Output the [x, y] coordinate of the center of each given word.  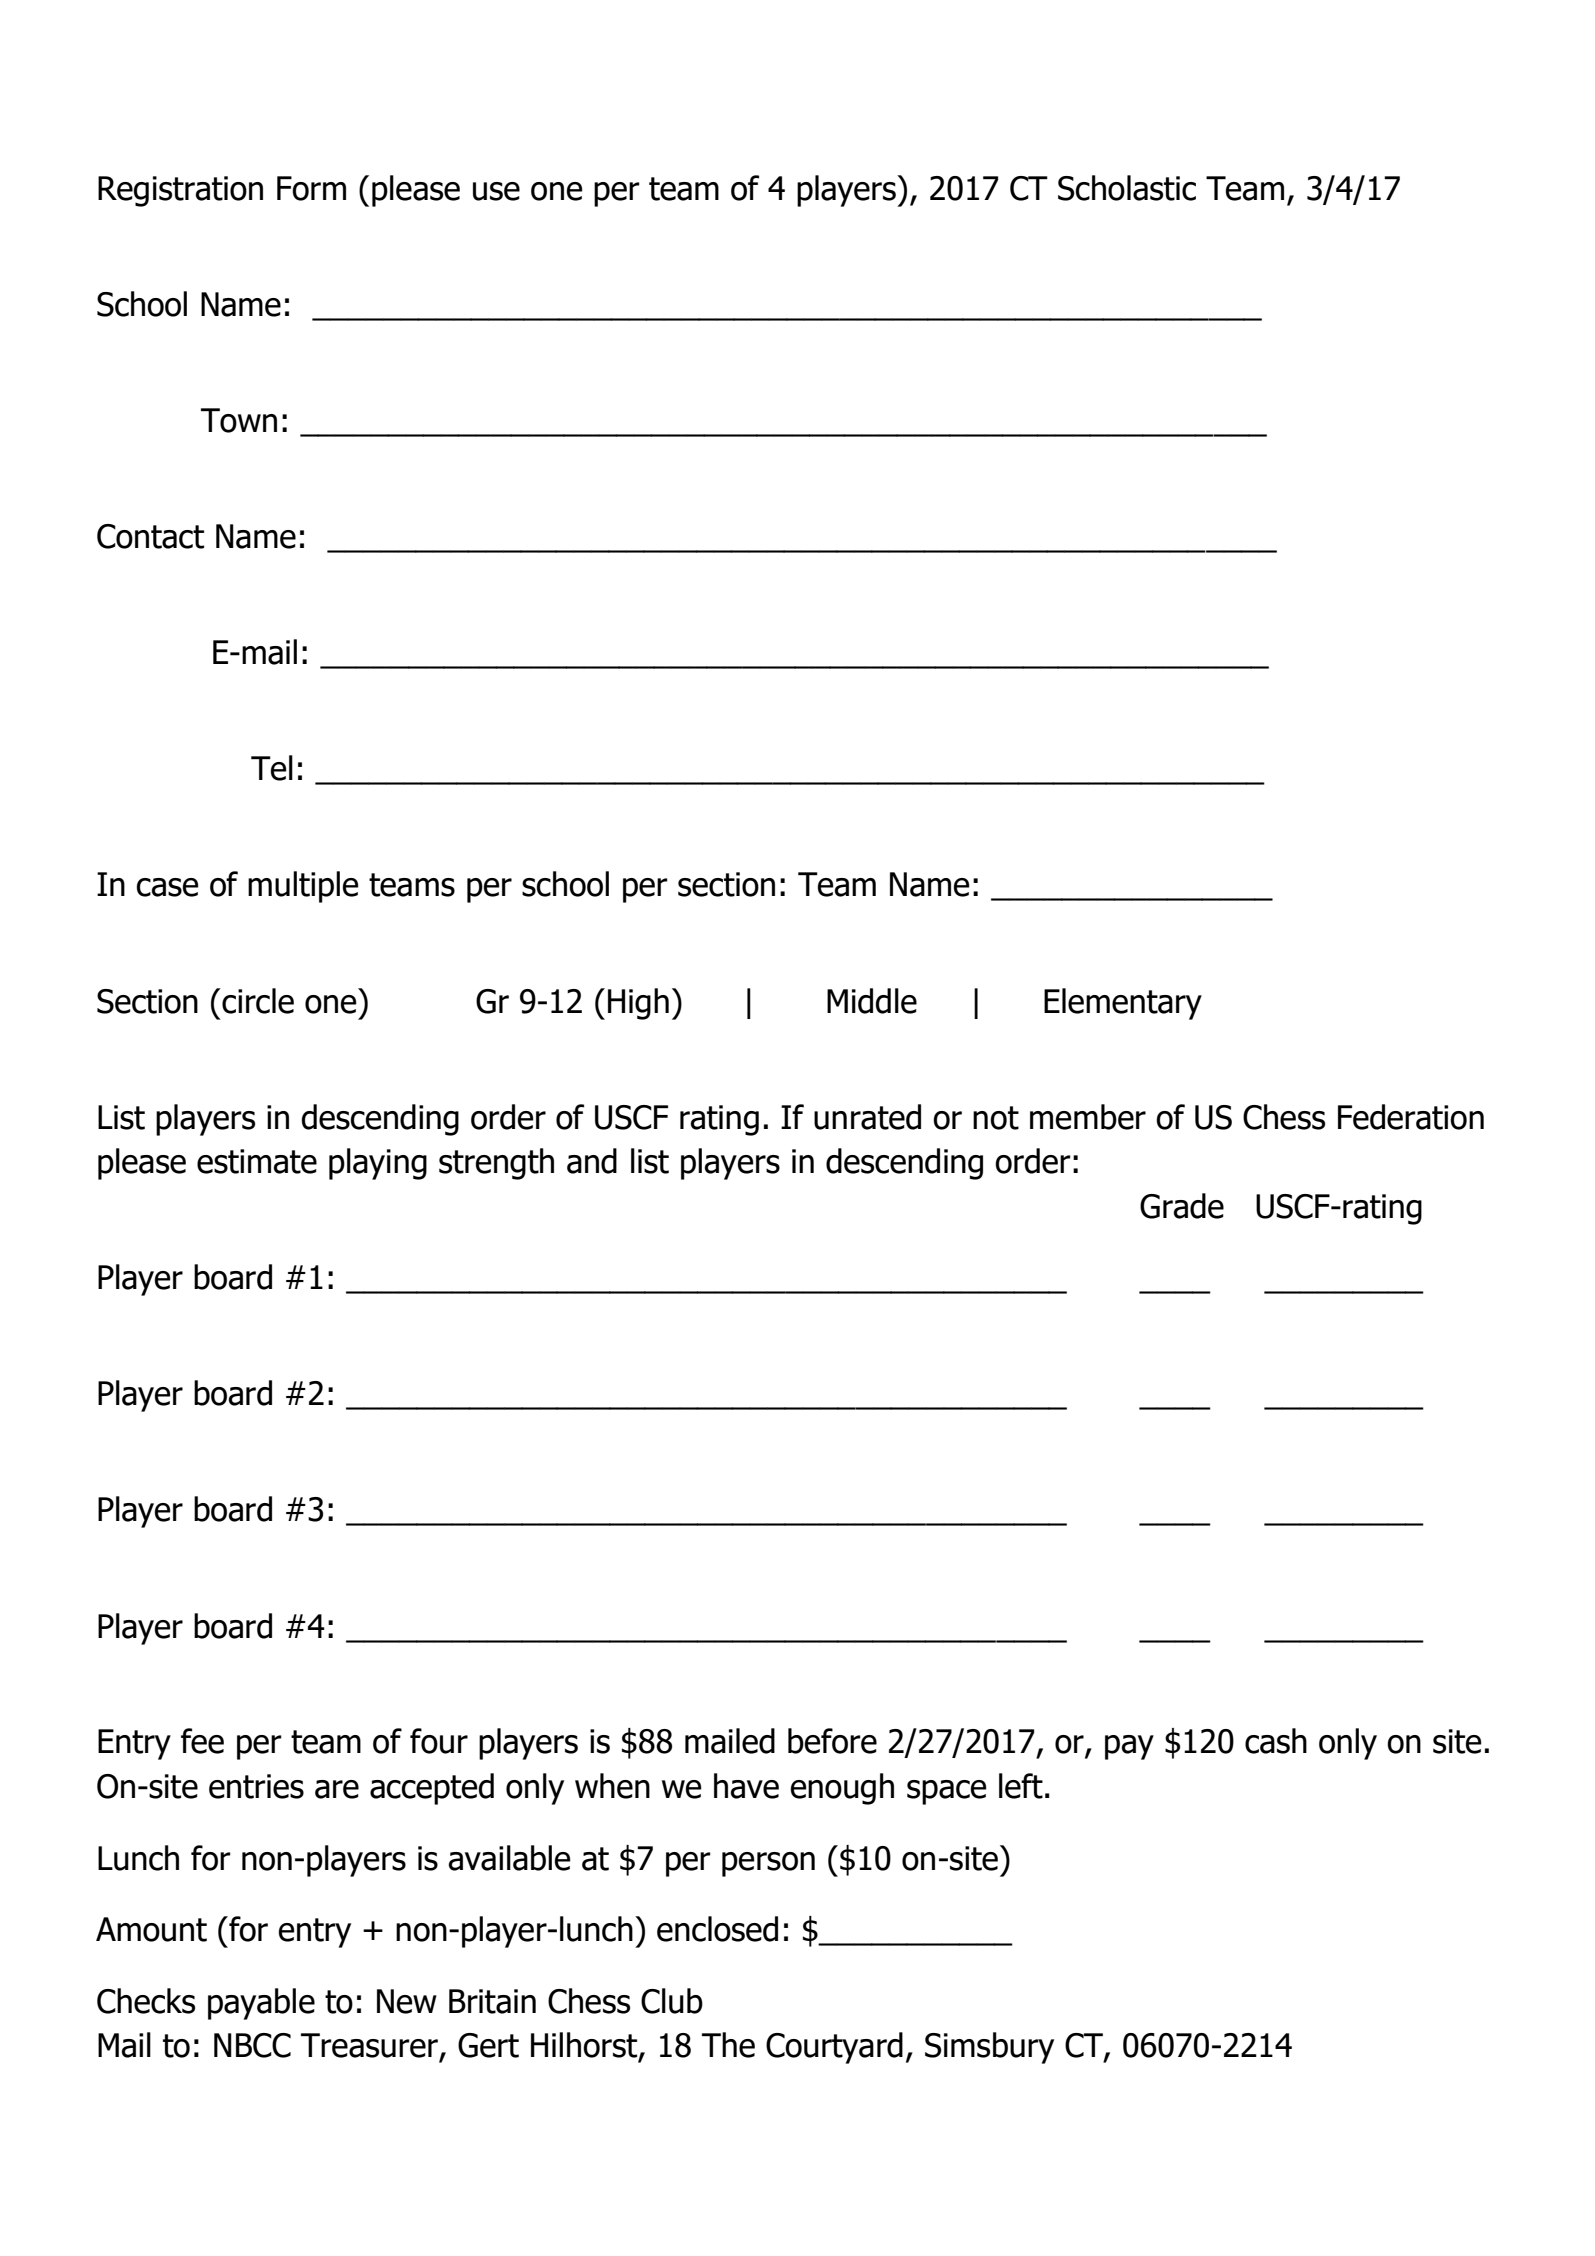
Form [311, 188]
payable [261, 2004]
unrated [867, 1117]
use [496, 191]
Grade [1182, 1206]
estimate [257, 1161]
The [728, 2045]
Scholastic [1127, 188]
